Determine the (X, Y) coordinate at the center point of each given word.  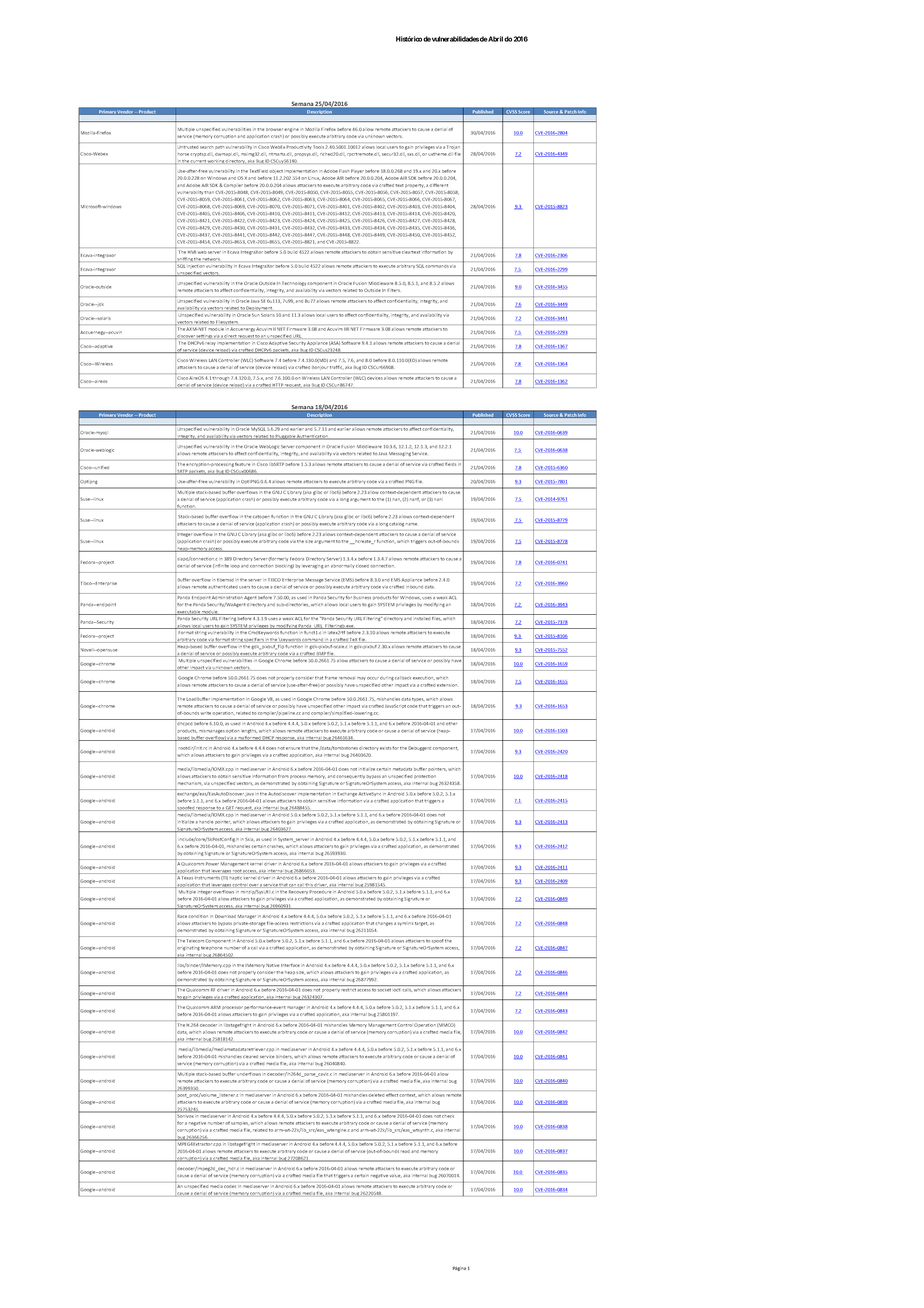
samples (239, 1123)
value (395, 1176)
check (449, 1115)
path (220, 147)
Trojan (453, 147)
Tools (319, 147)
